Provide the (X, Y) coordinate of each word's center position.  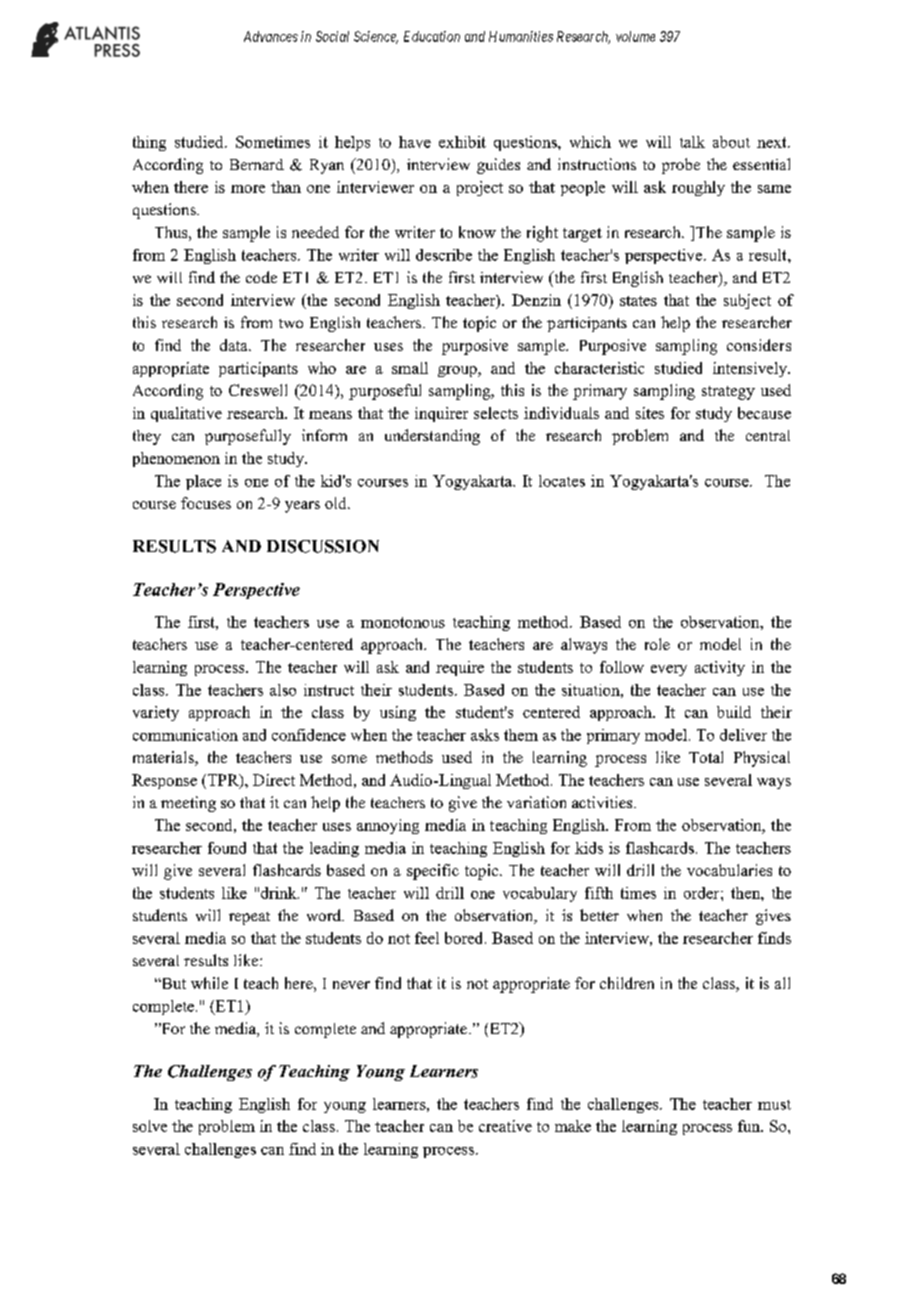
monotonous (403, 622)
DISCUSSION (323, 546)
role (657, 644)
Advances (271, 36)
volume (635, 36)
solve (150, 1126)
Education (432, 36)
